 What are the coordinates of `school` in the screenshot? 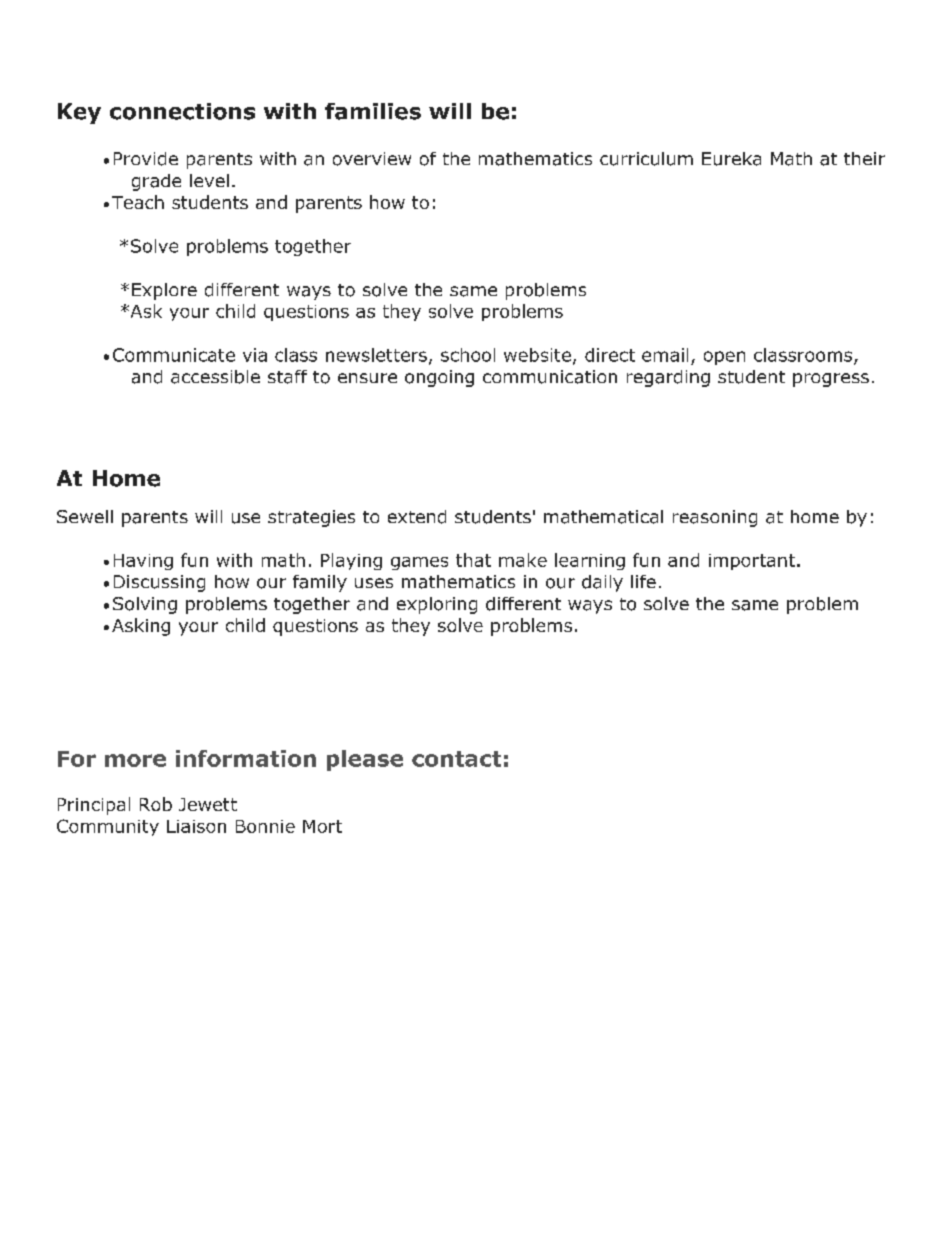 It's located at (468, 355).
